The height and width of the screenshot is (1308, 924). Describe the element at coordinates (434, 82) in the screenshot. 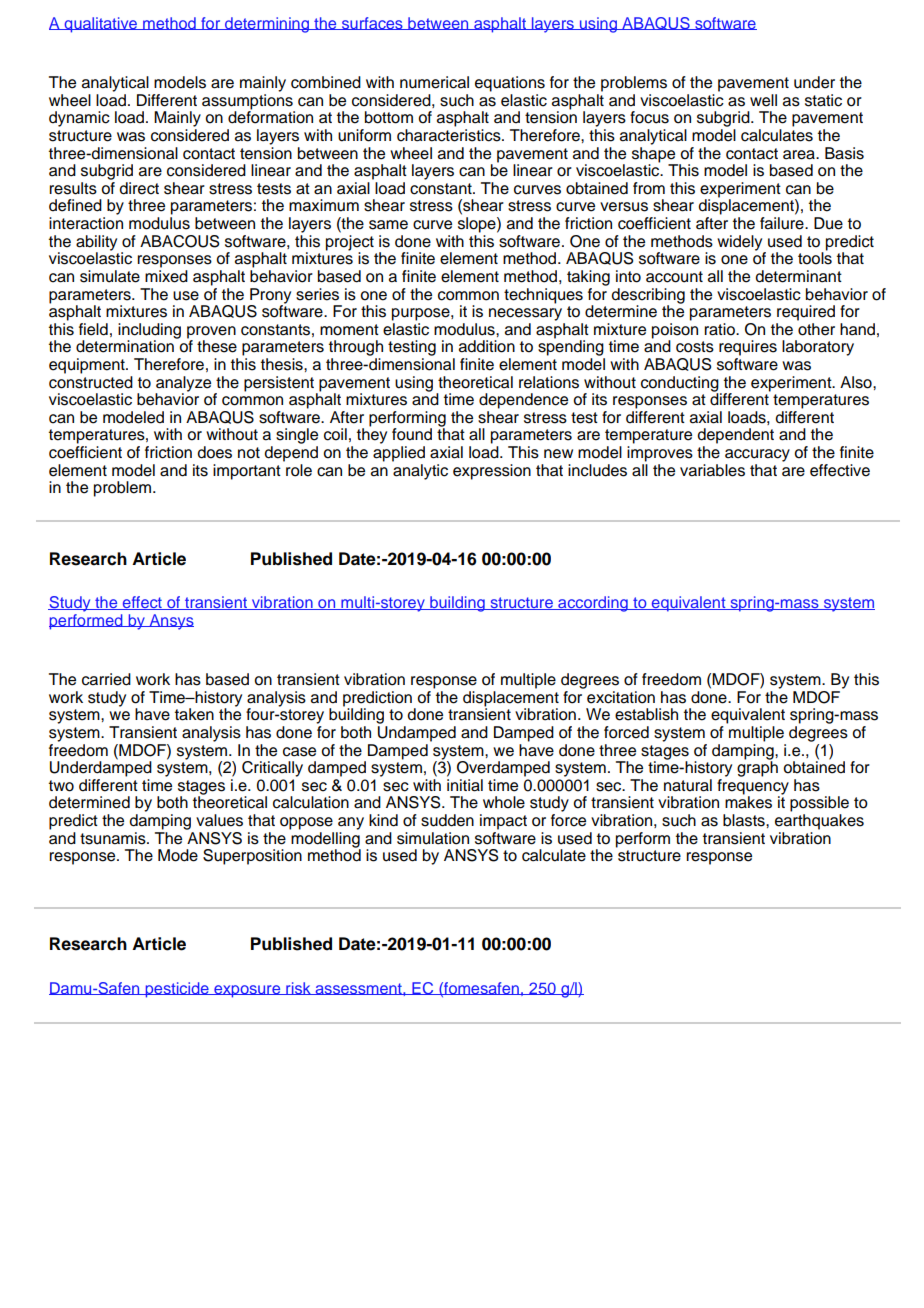

I see `numerical` at that location.
